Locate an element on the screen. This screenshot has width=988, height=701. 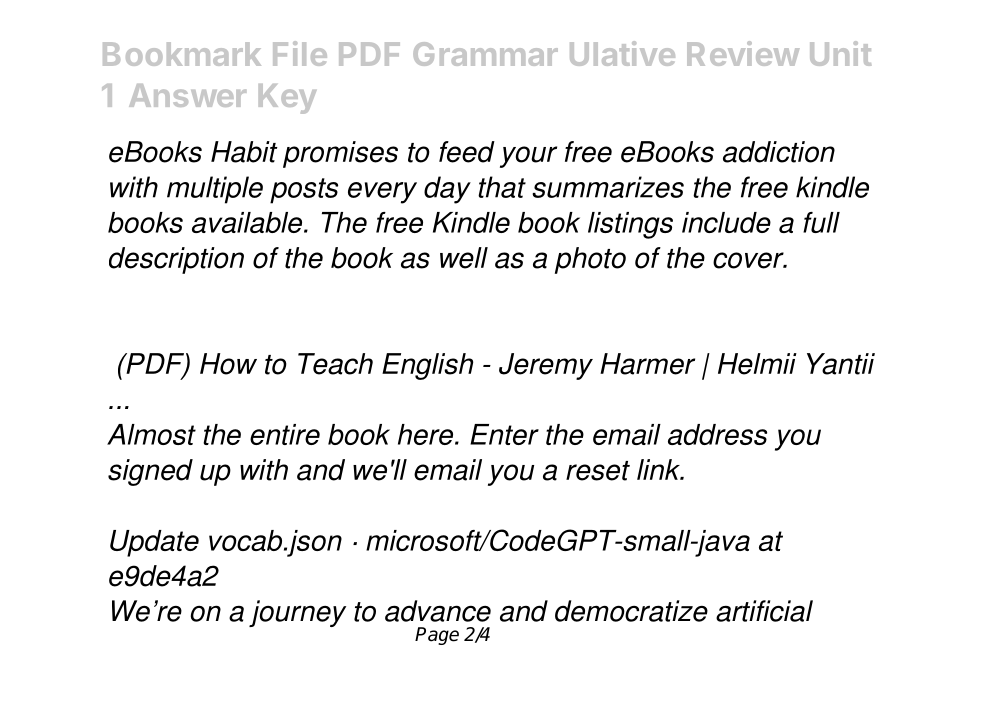
cover is located at coordinates (749, 260).
